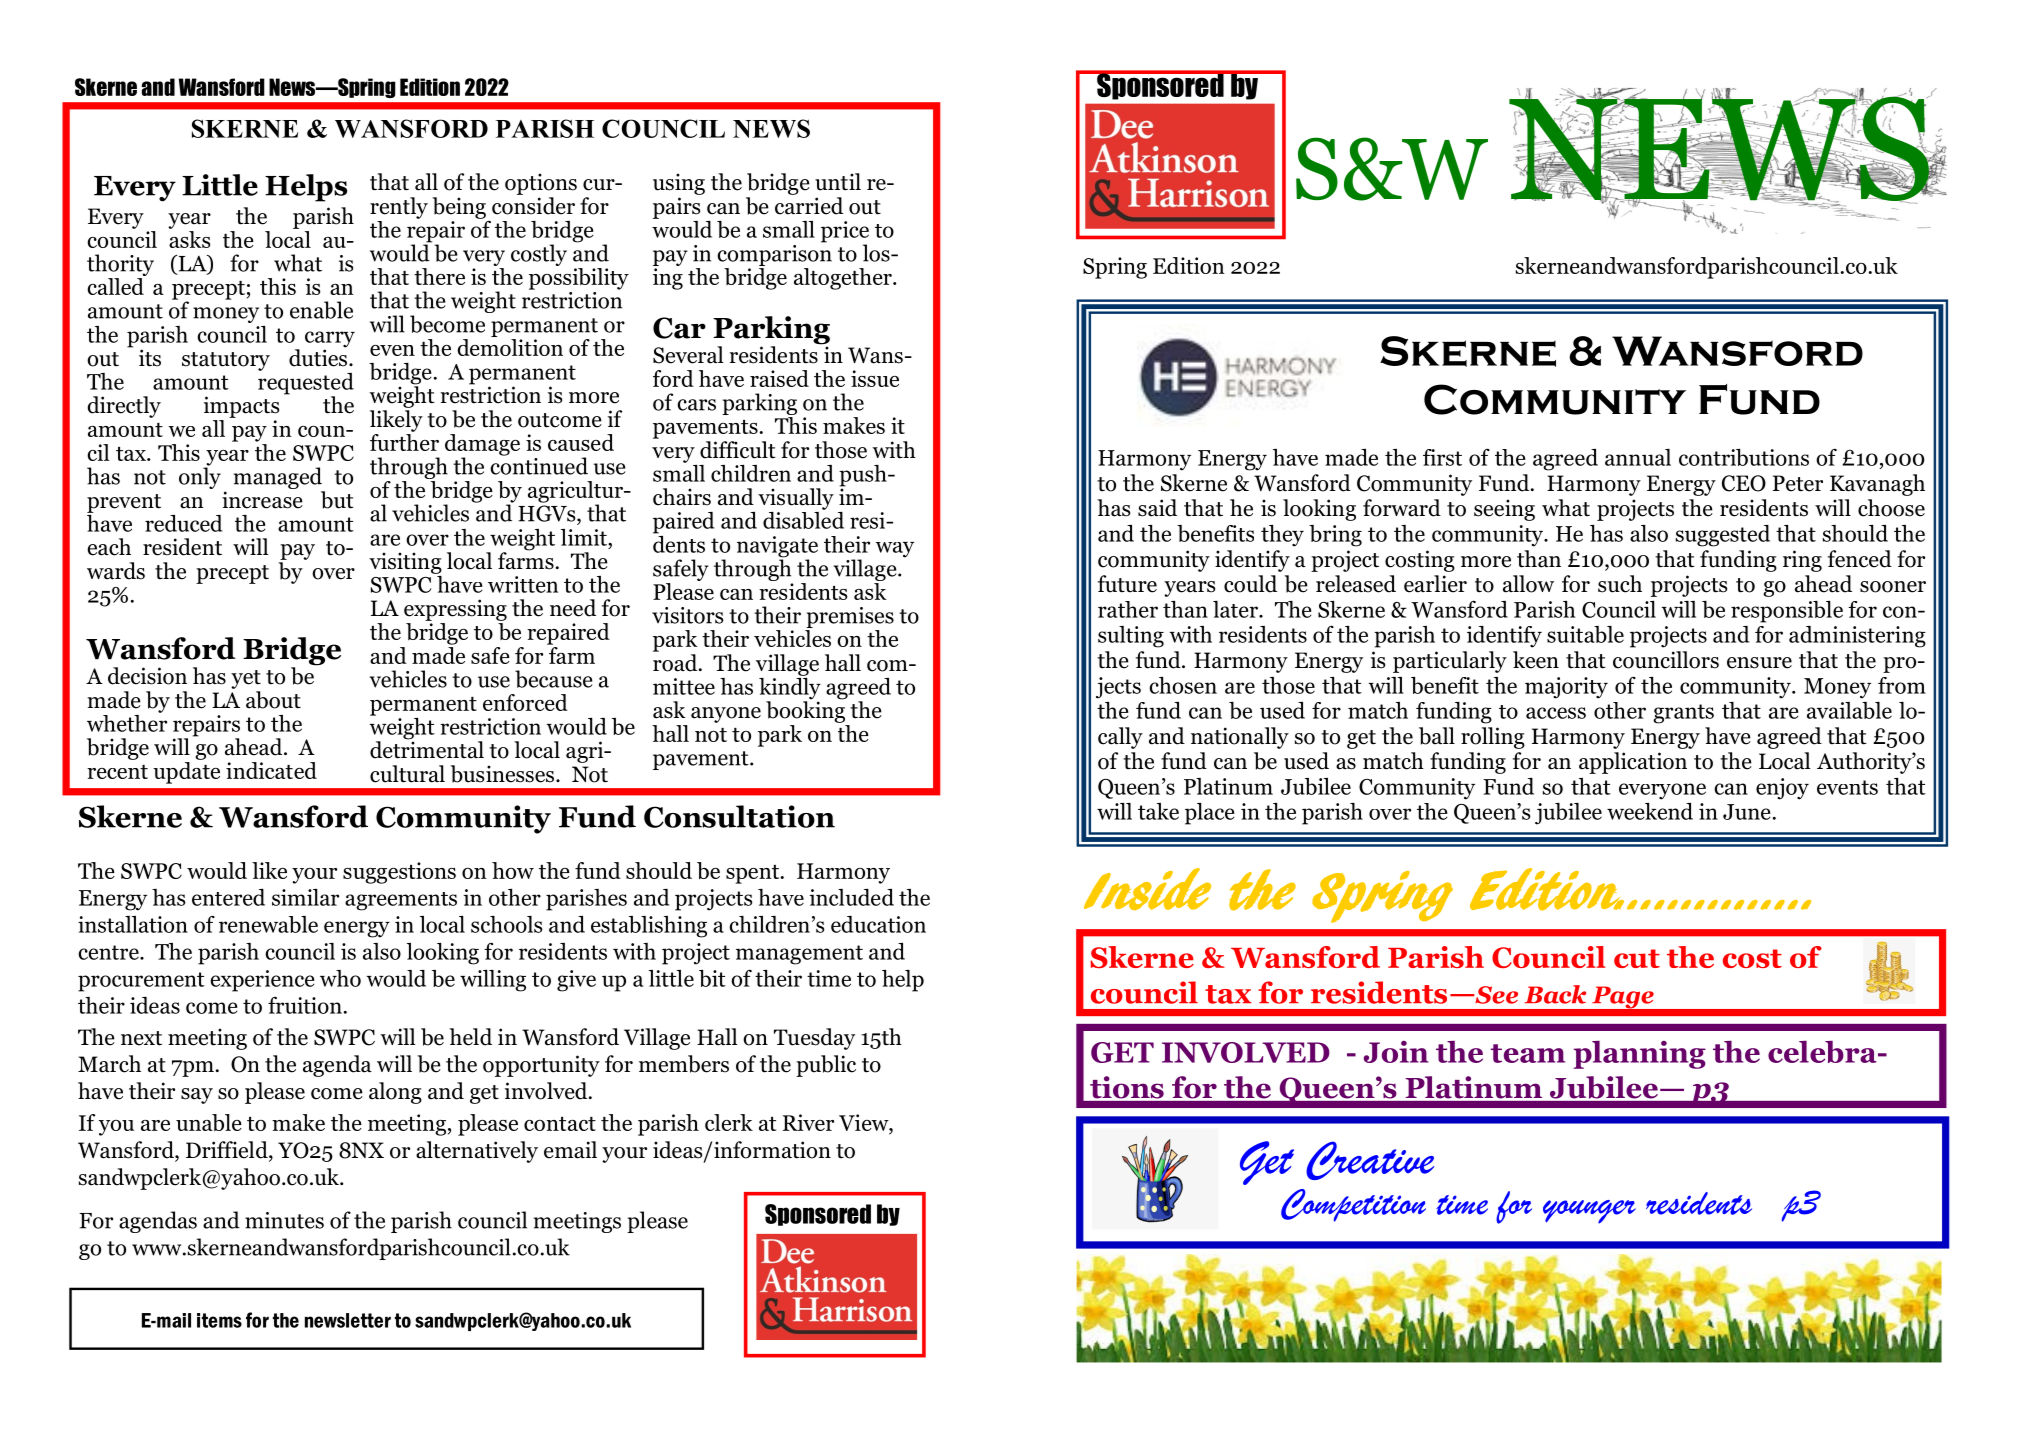  What do you see at coordinates (404, 441) in the page?
I see `further` at bounding box center [404, 441].
